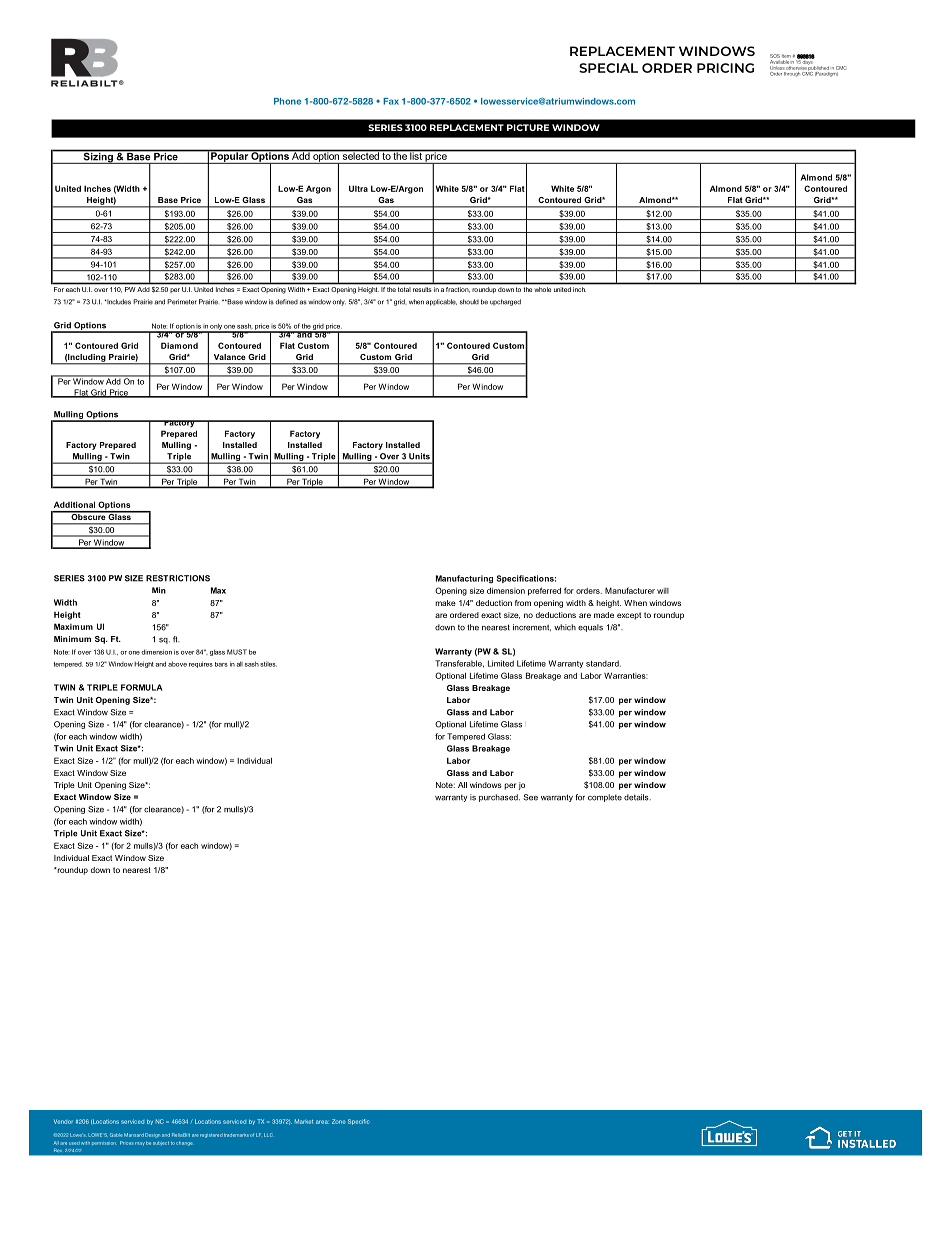 The image size is (952, 1233). Describe the element at coordinates (637, 797) in the document. I see `details` at that location.
